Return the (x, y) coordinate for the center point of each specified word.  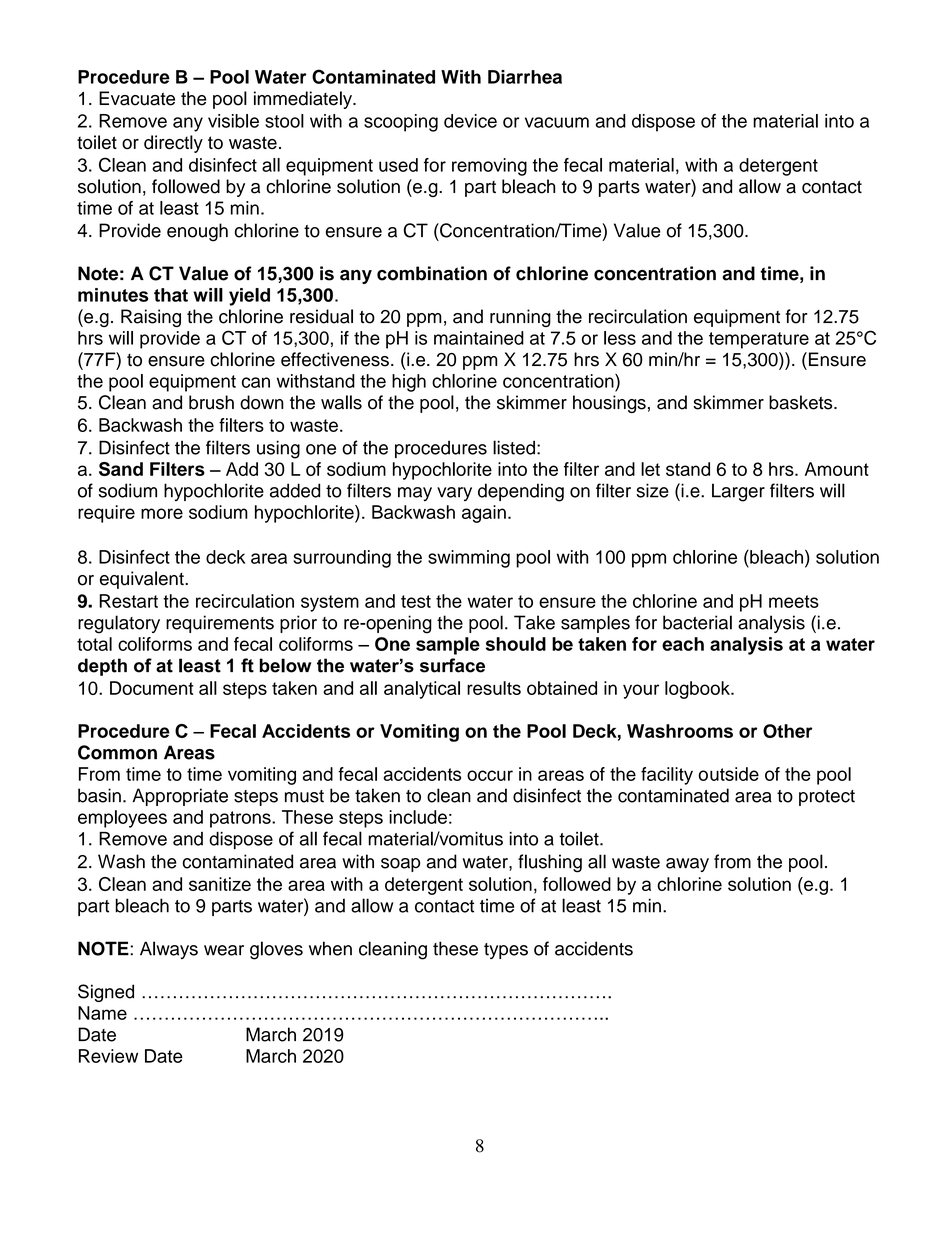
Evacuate (137, 98)
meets (794, 601)
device (470, 121)
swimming (469, 559)
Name (102, 1013)
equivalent (143, 580)
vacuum (557, 122)
